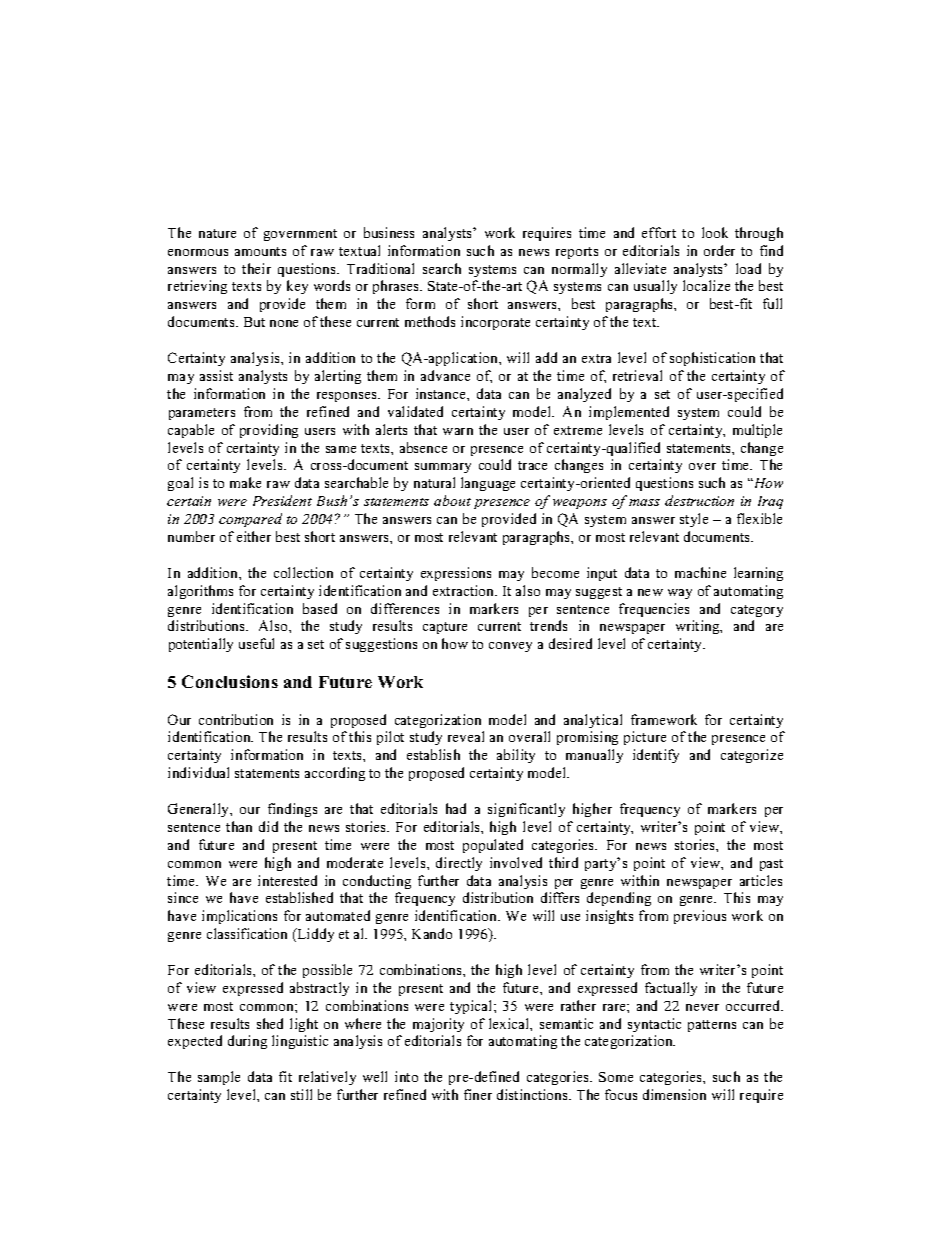  I want to click on order, so click(719, 250).
